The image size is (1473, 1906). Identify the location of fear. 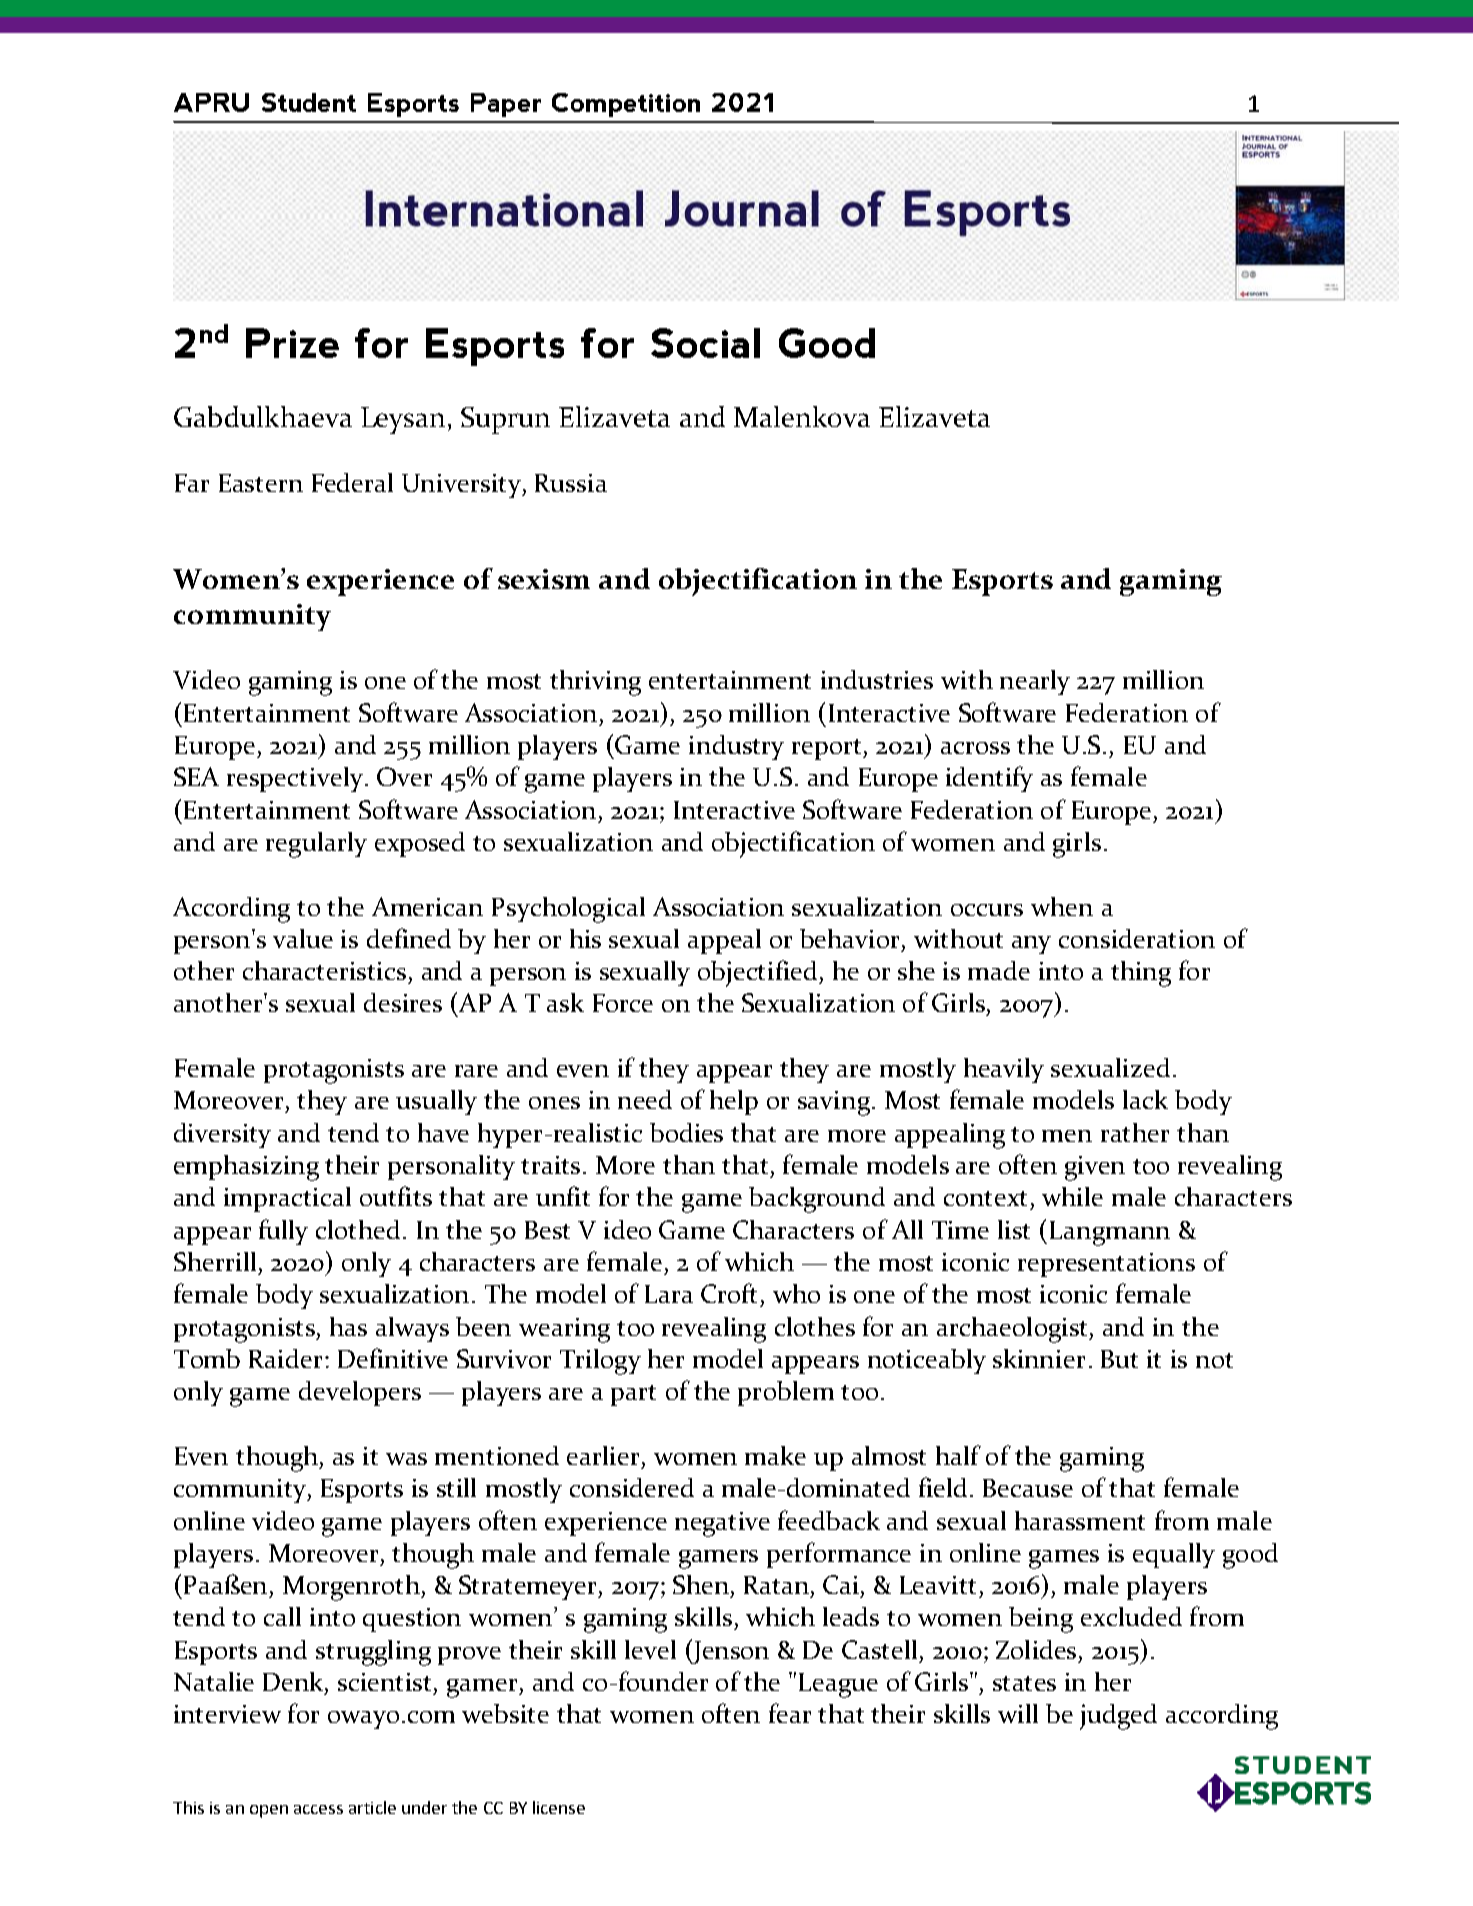
(790, 1713).
